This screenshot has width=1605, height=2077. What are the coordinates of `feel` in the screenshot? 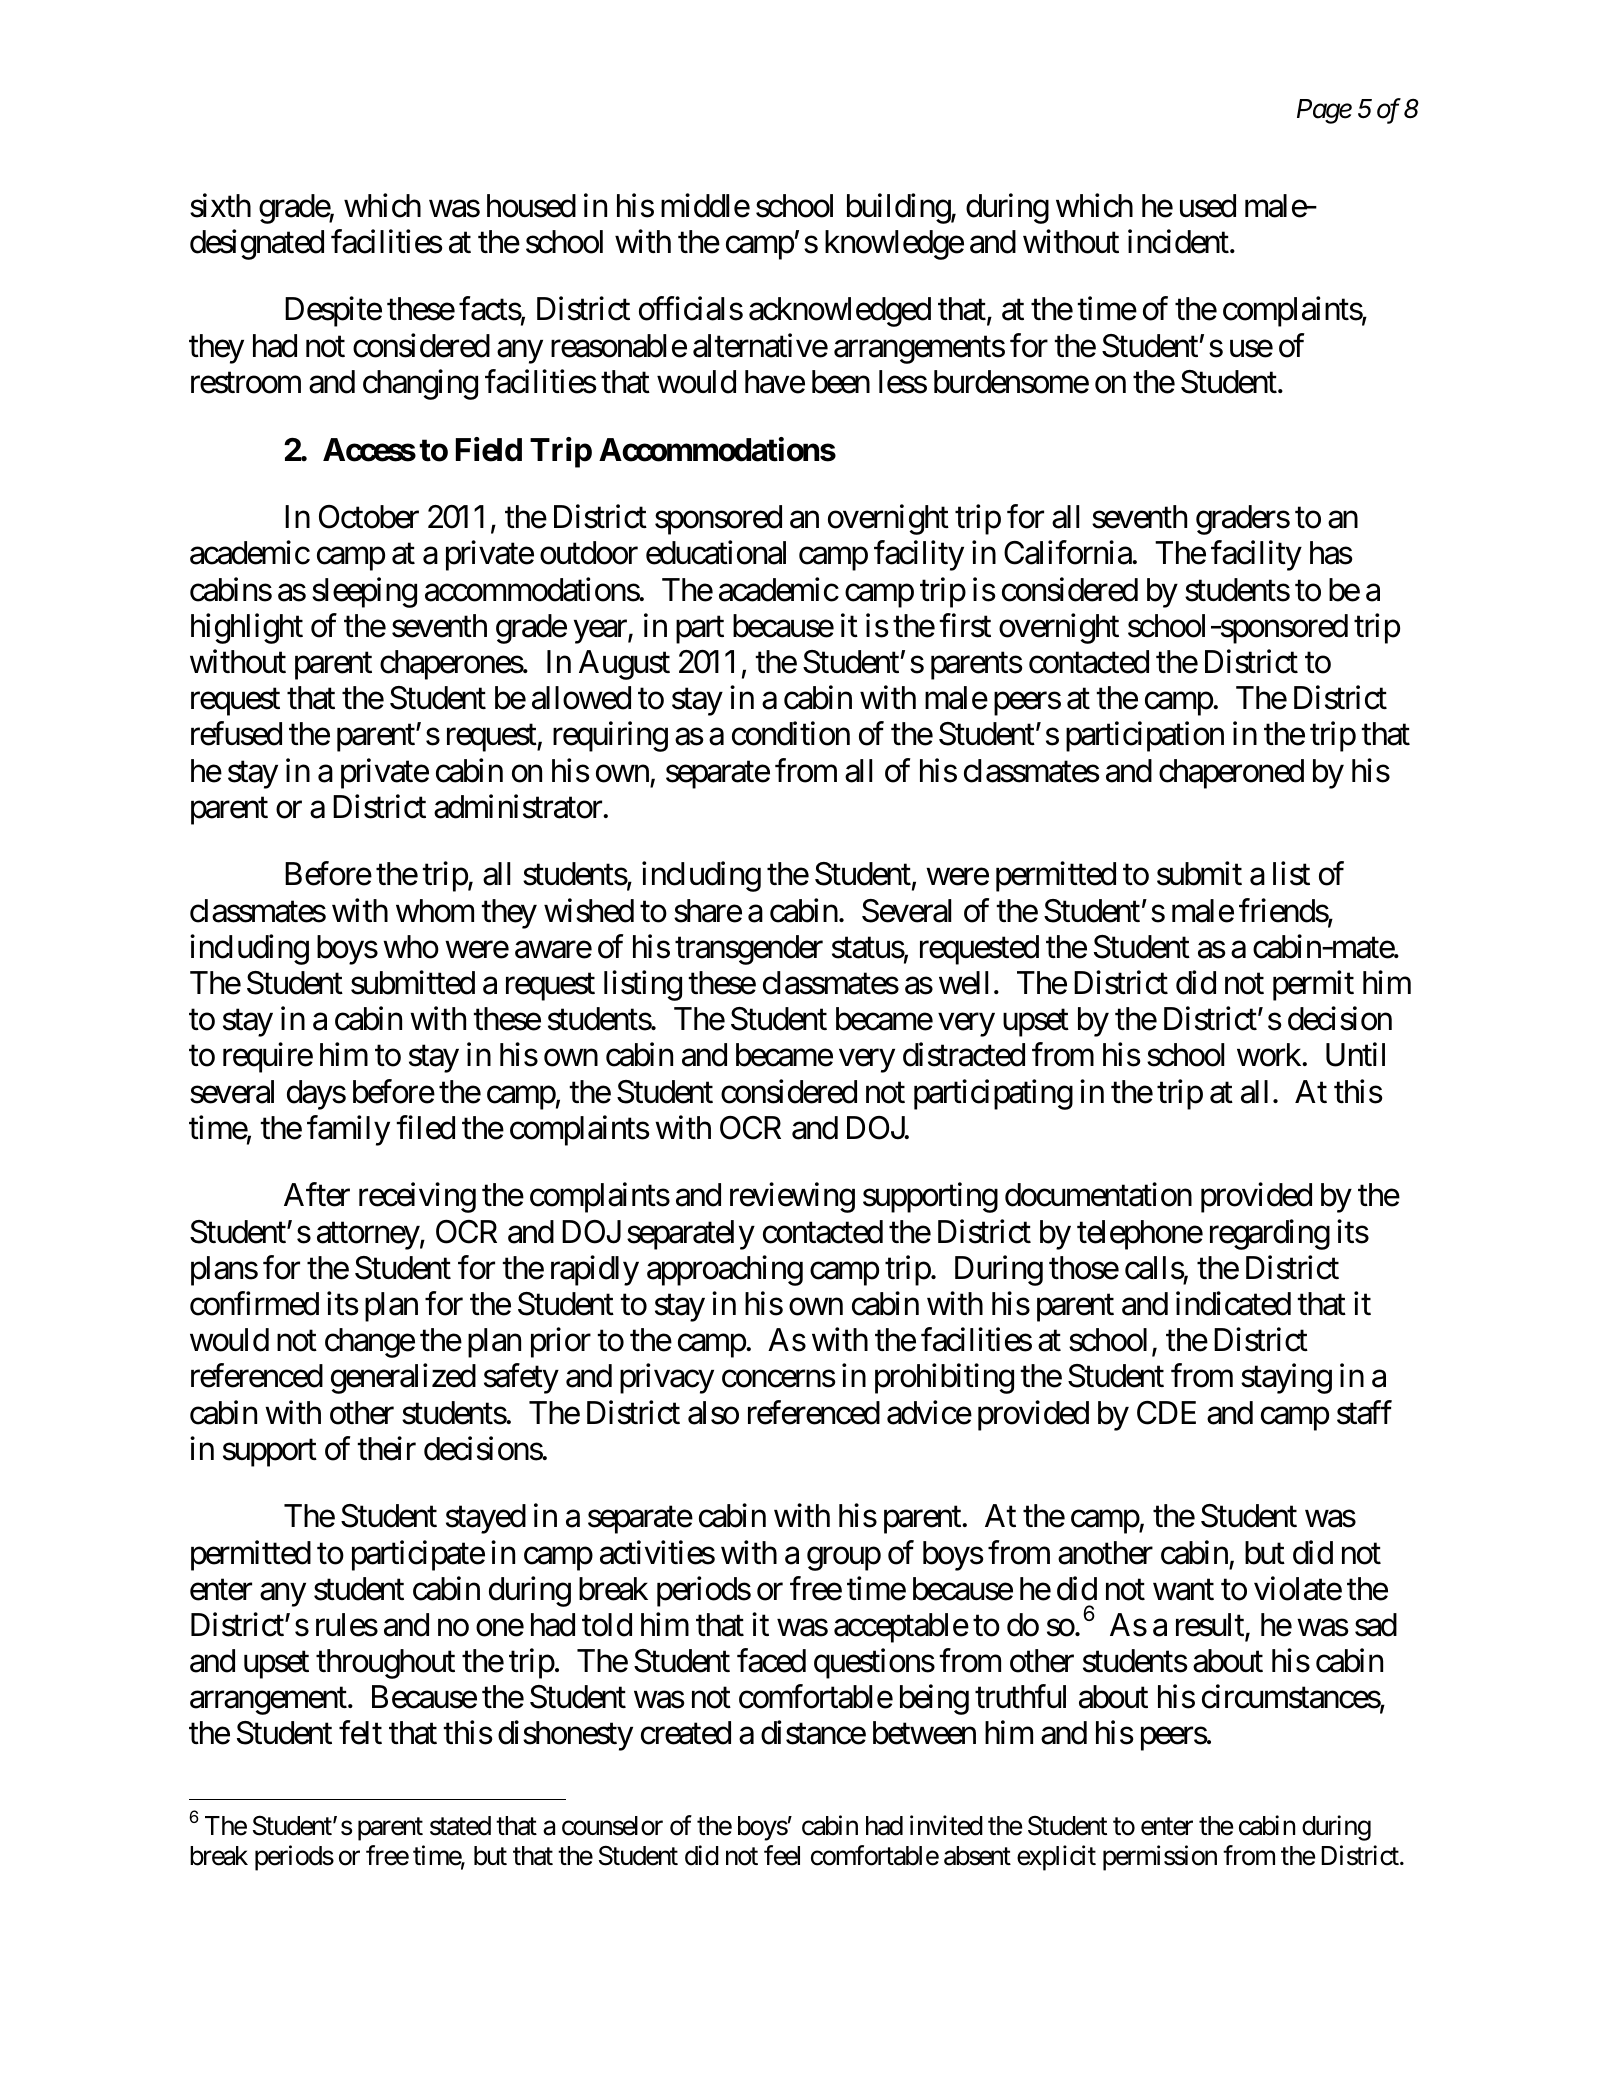 It's located at (782, 1856).
